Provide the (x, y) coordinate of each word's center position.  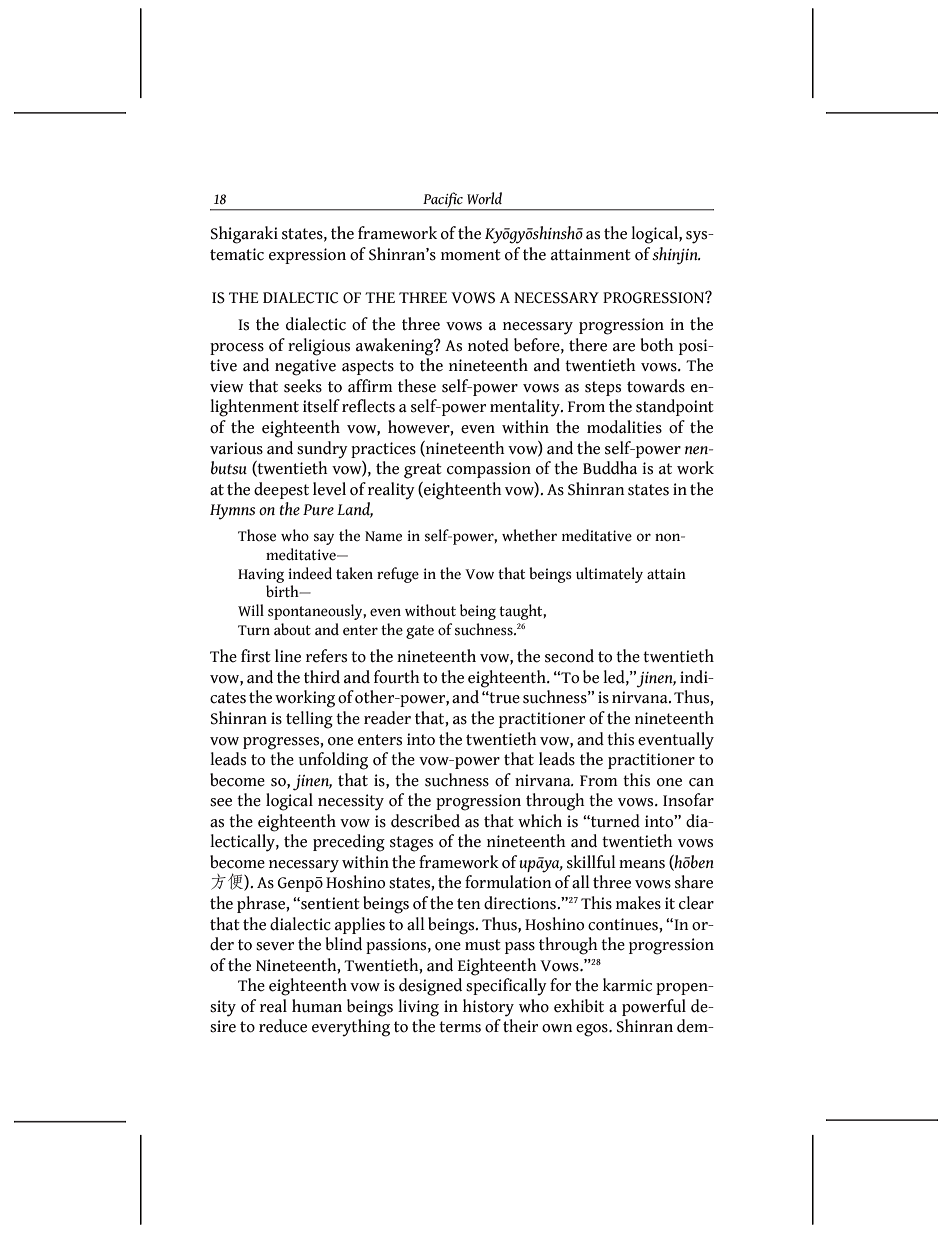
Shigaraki (244, 235)
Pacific (443, 201)
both (657, 345)
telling (309, 720)
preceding (349, 843)
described (425, 821)
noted (488, 345)
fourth (397, 677)
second (569, 656)
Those (257, 535)
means (642, 864)
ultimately (609, 575)
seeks (303, 386)
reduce (283, 1026)
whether (529, 535)
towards (656, 386)
